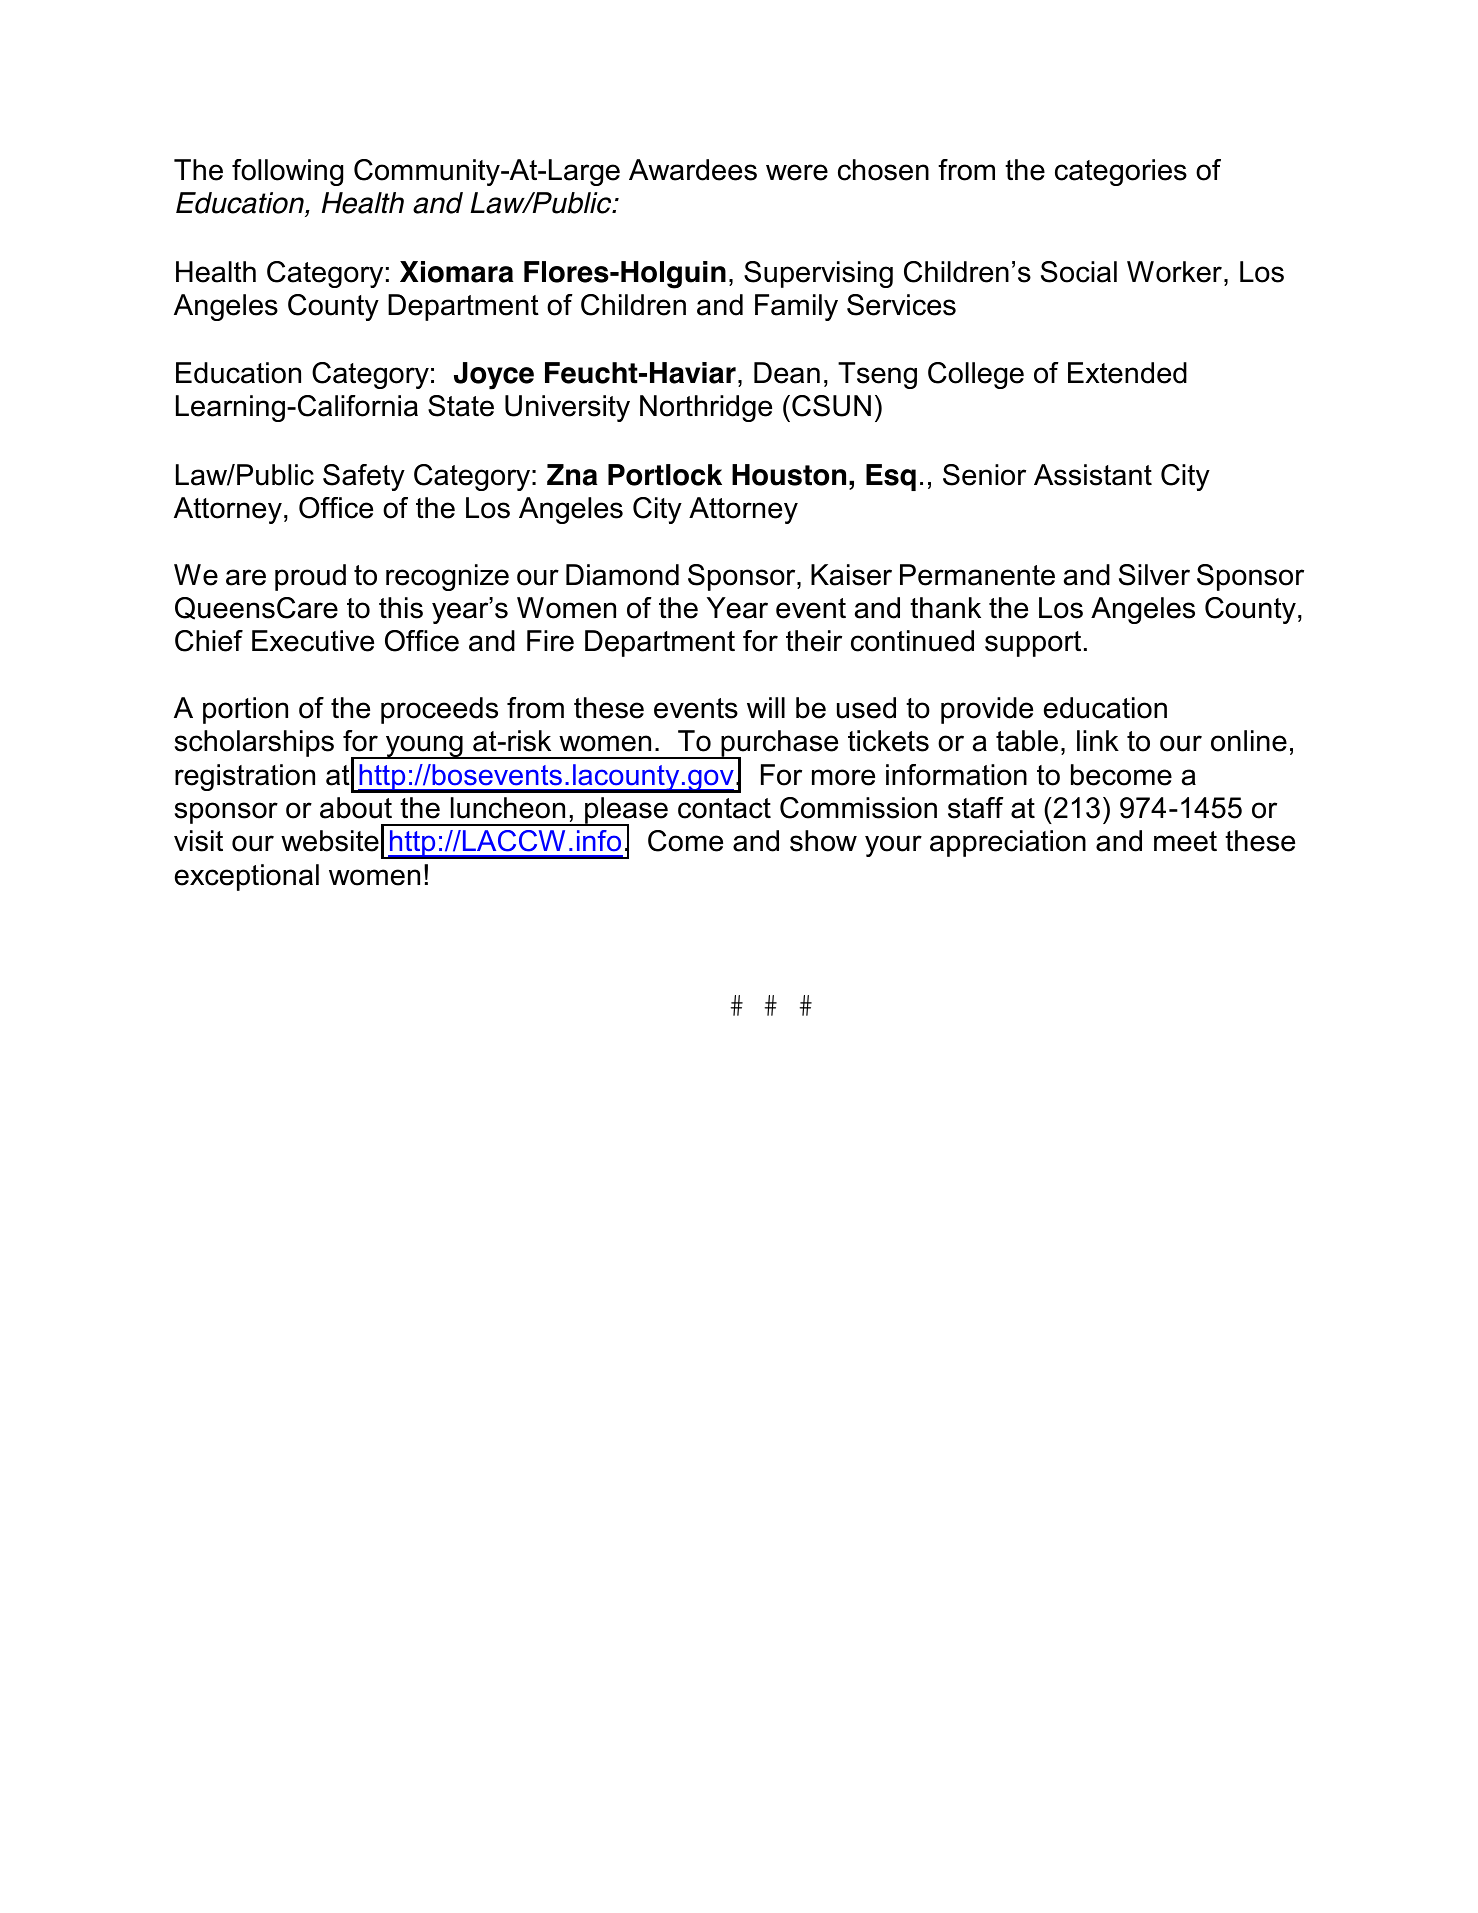 Image resolution: width=1478 pixels, height=1913 pixels. What do you see at coordinates (1121, 172) in the screenshot?
I see `categories` at bounding box center [1121, 172].
